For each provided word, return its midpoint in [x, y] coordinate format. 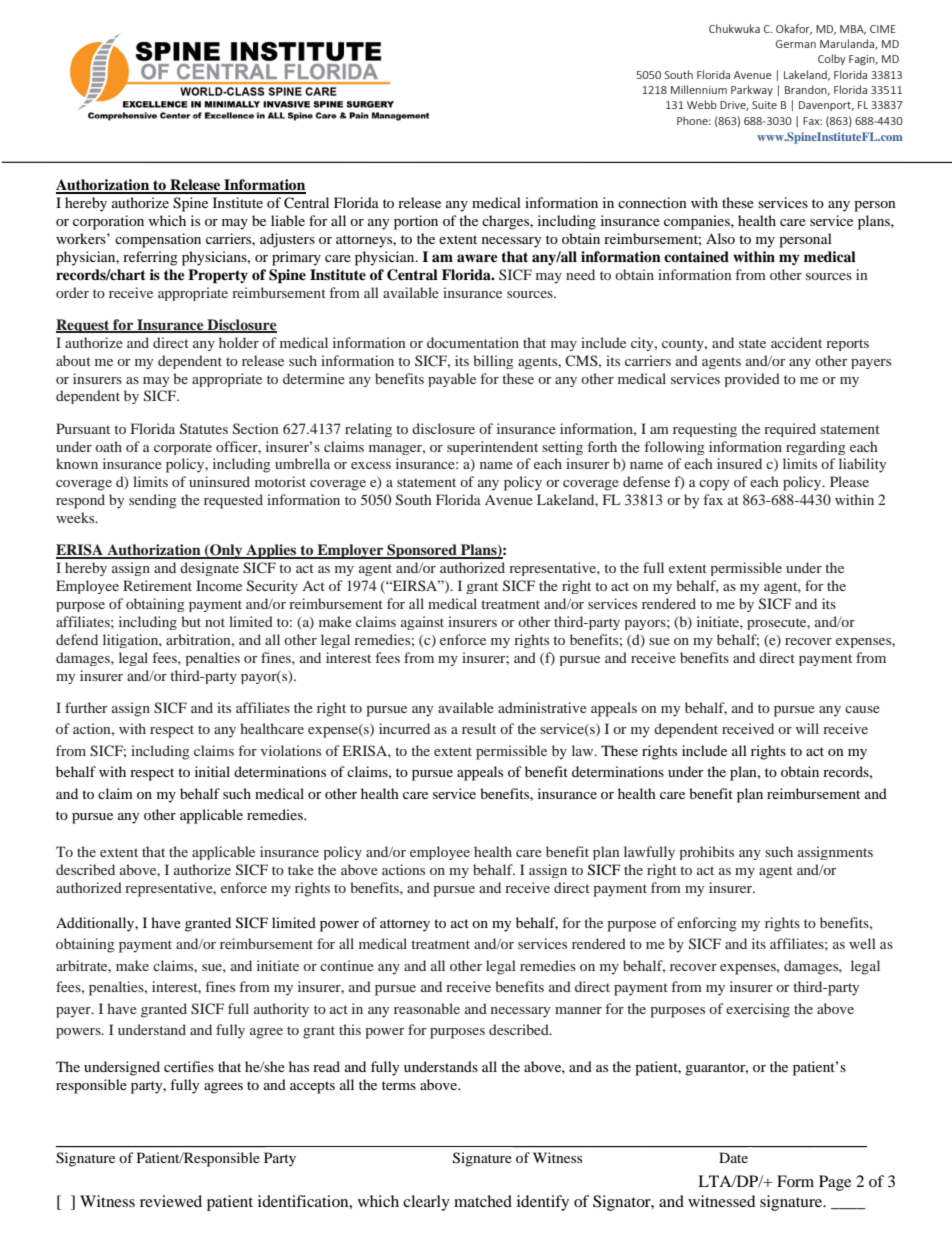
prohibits [706, 853]
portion [416, 222]
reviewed [171, 1201]
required [790, 430]
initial [212, 771]
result [479, 728]
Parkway [752, 90]
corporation [108, 222]
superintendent [492, 448]
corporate [183, 449]
